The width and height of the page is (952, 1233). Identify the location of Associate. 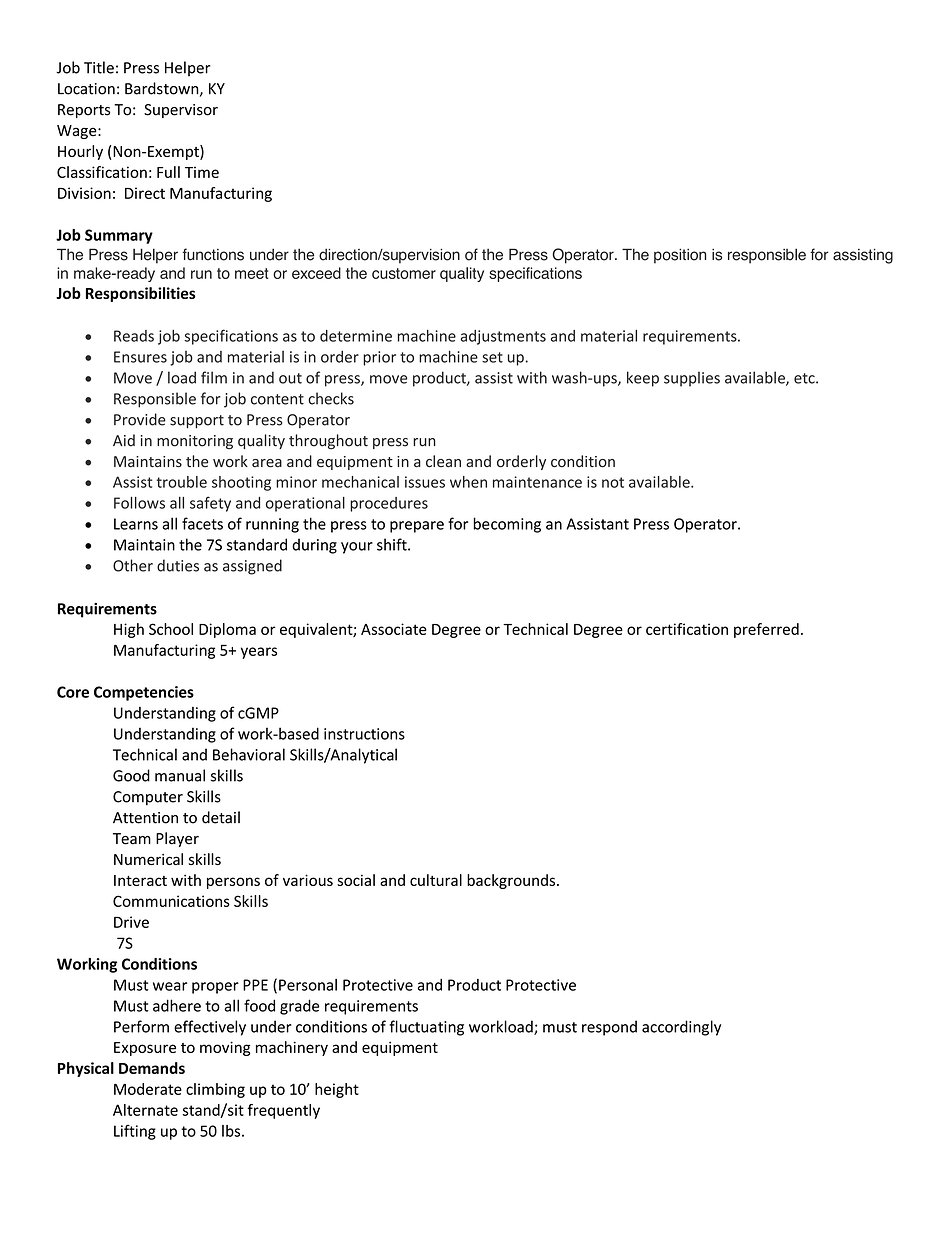
(394, 629).
